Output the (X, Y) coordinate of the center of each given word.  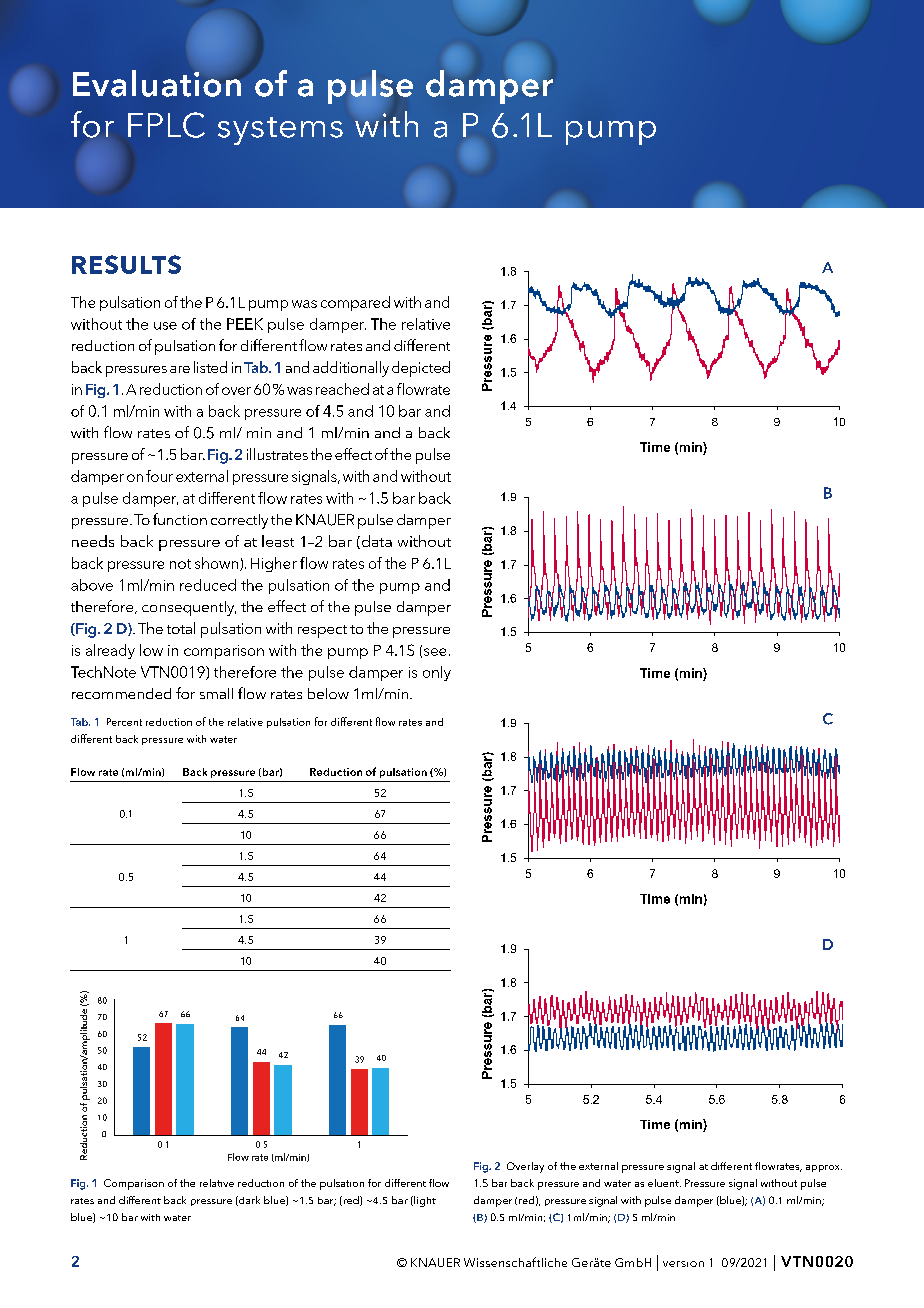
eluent (664, 1183)
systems (280, 131)
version (683, 1264)
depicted (421, 369)
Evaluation (157, 83)
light (424, 1201)
